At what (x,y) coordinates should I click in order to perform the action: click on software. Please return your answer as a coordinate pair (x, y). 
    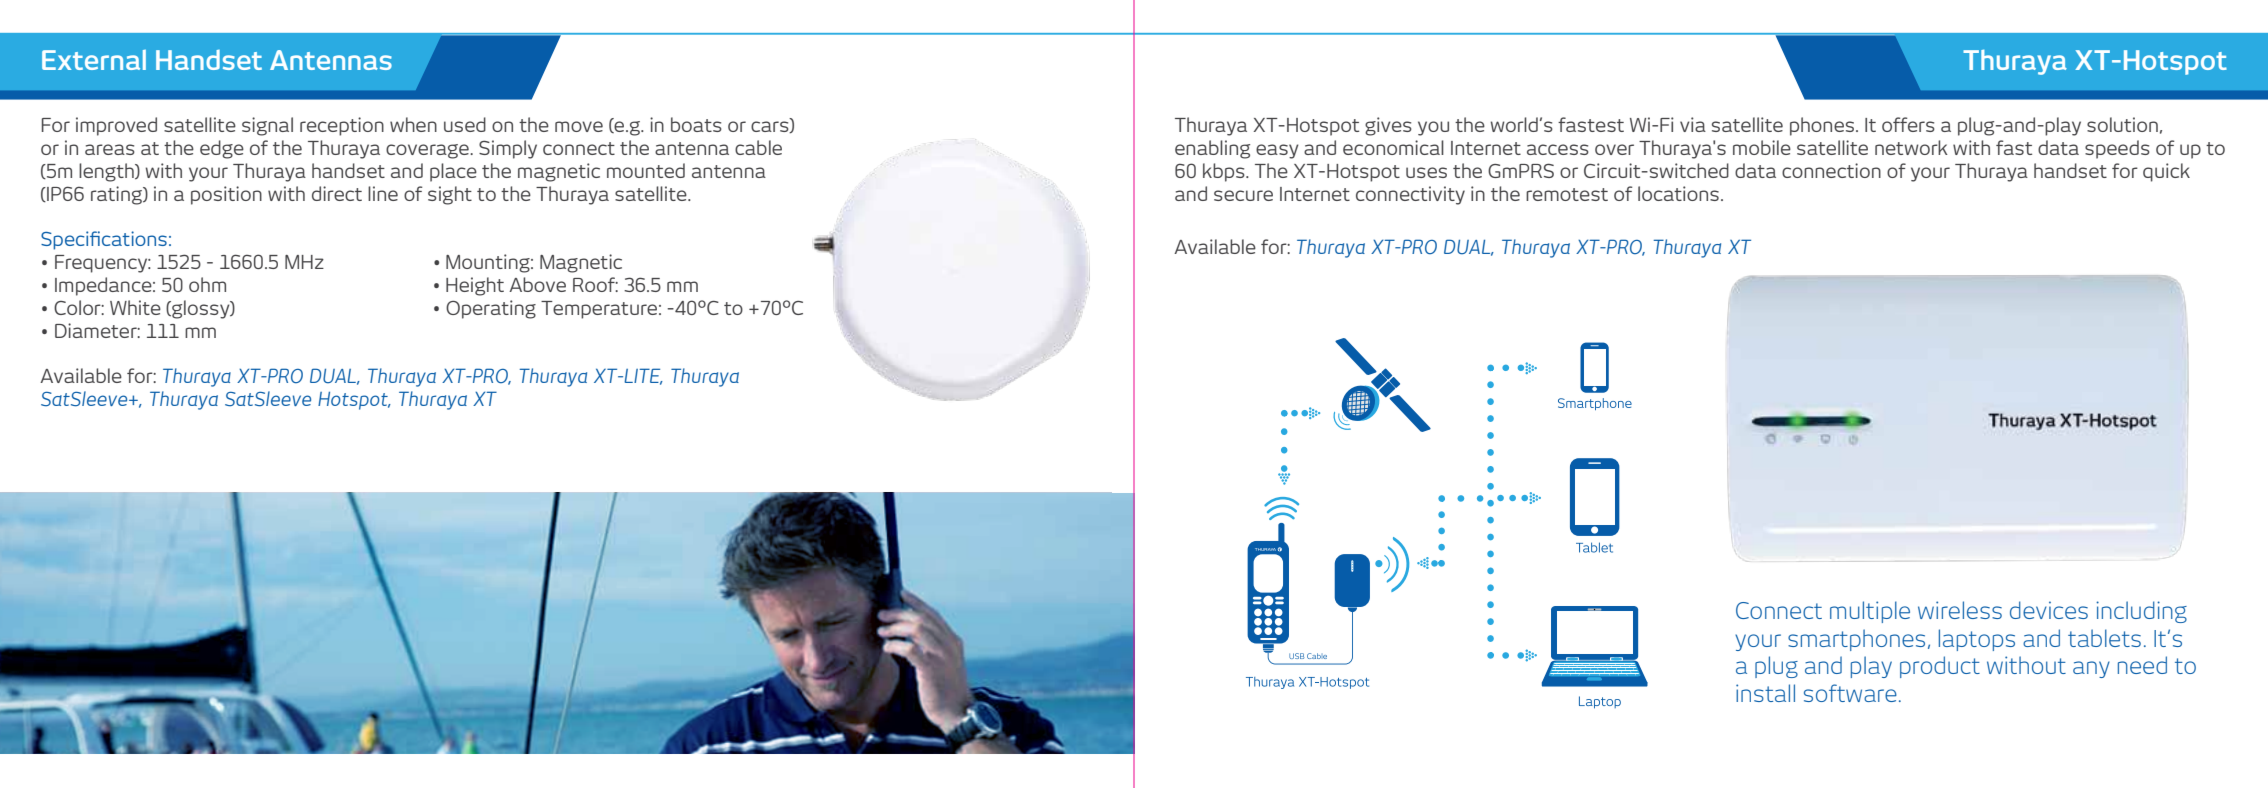
    Looking at the image, I should click on (1850, 693).
